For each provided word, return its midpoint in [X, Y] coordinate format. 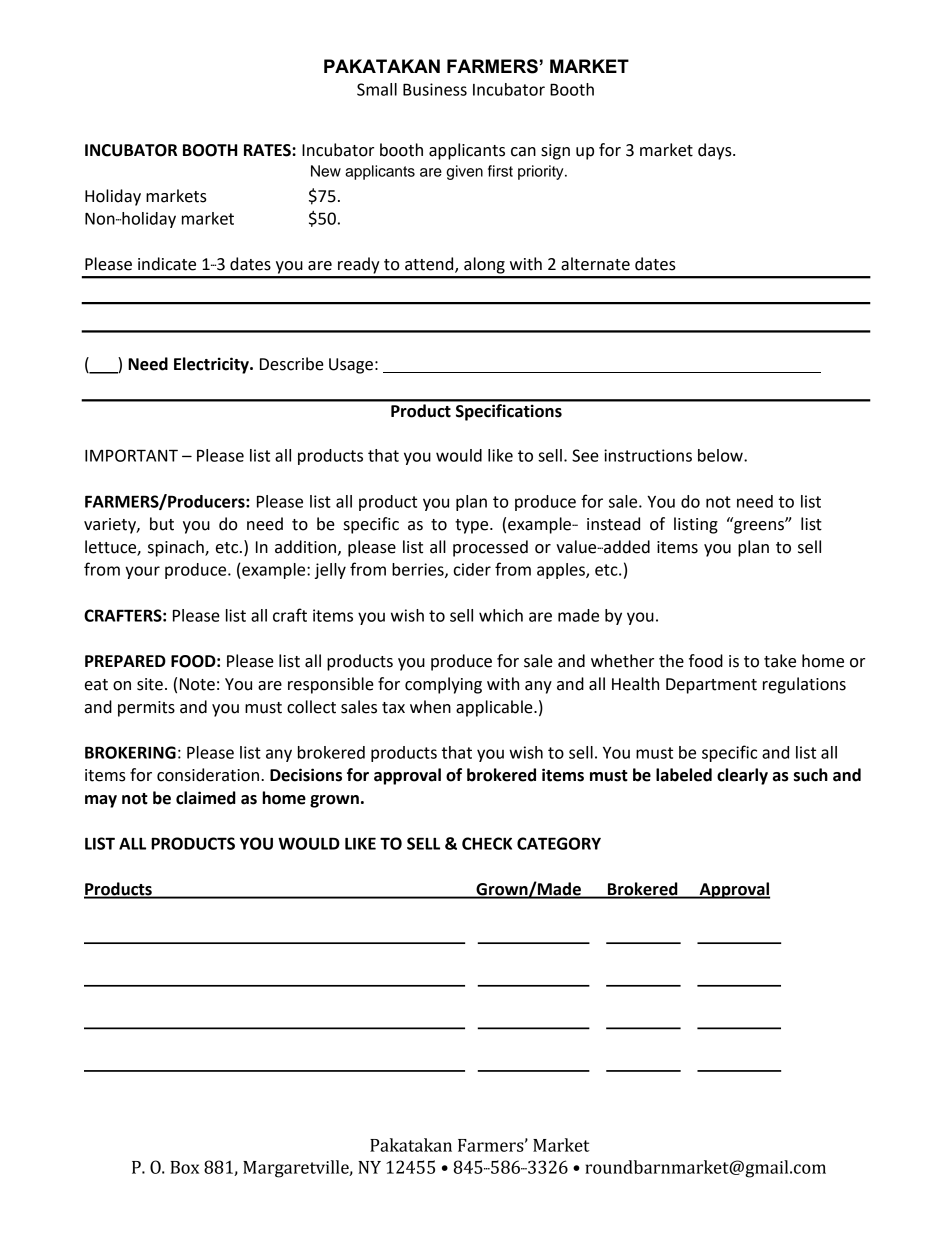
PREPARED [125, 661]
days [716, 151]
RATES [268, 150]
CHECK [487, 843]
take [780, 661]
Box [184, 1167]
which [501, 615]
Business [435, 89]
